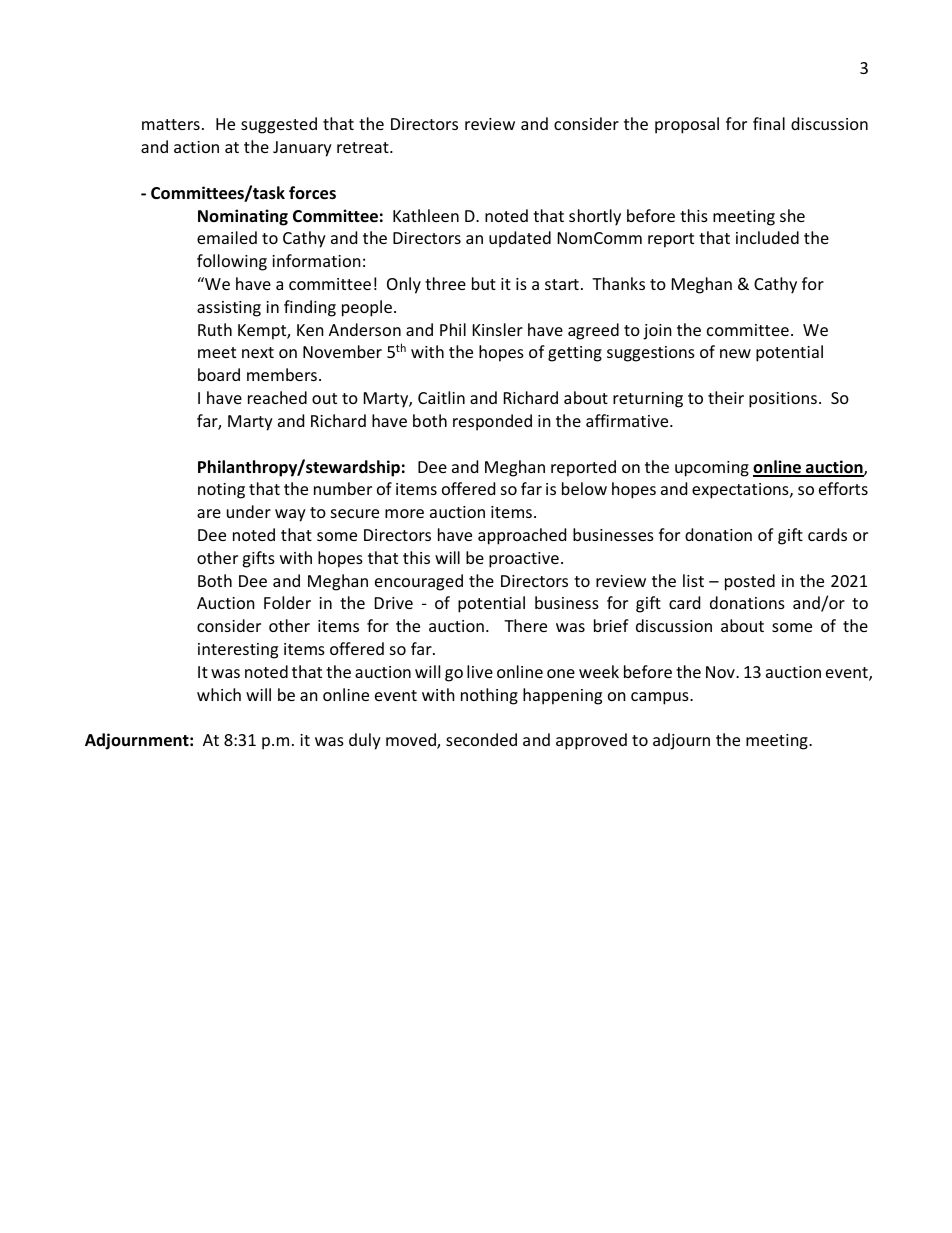 The image size is (952, 1233). What do you see at coordinates (769, 123) in the document?
I see `final` at bounding box center [769, 123].
